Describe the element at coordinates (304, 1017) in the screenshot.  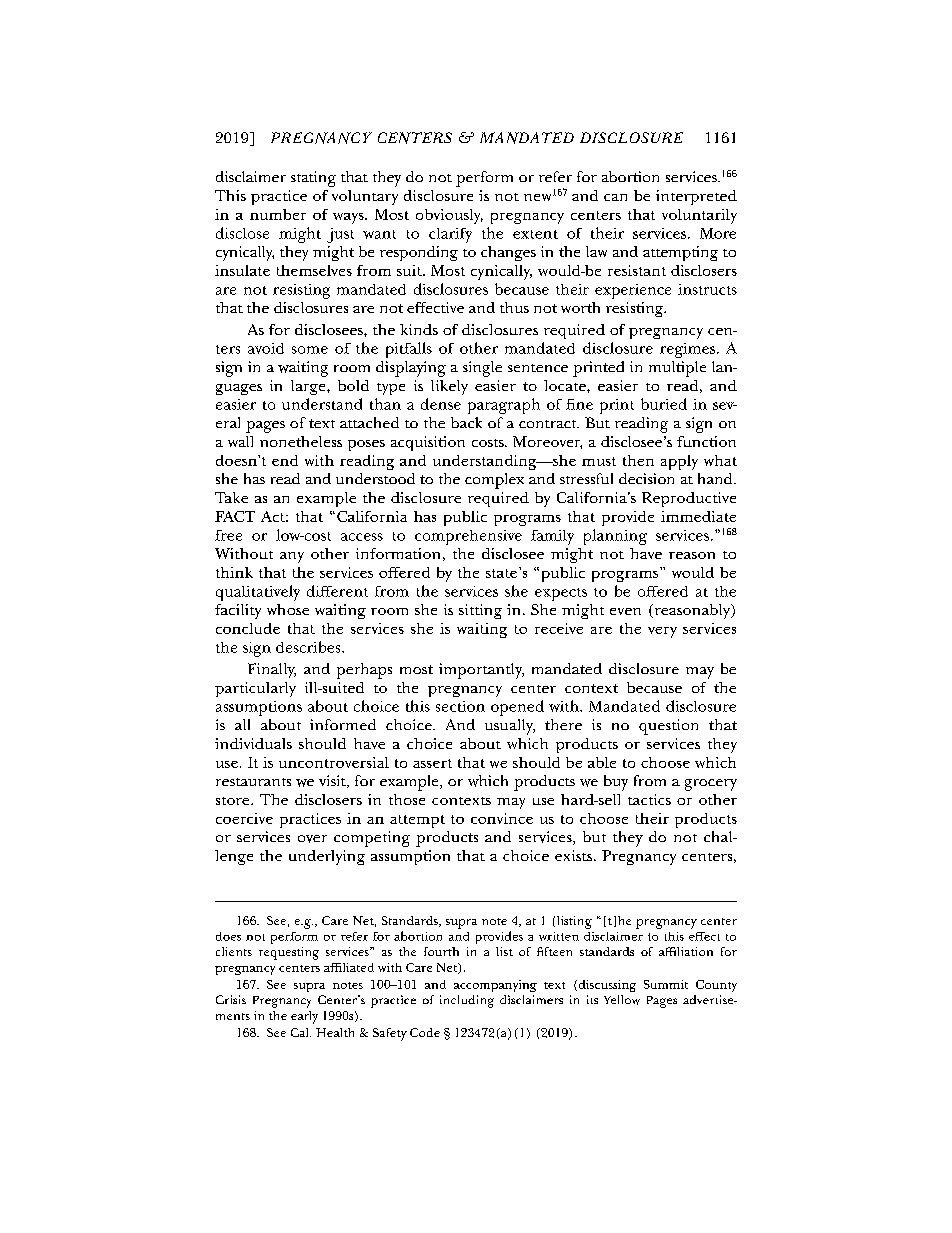
I see `early` at that location.
